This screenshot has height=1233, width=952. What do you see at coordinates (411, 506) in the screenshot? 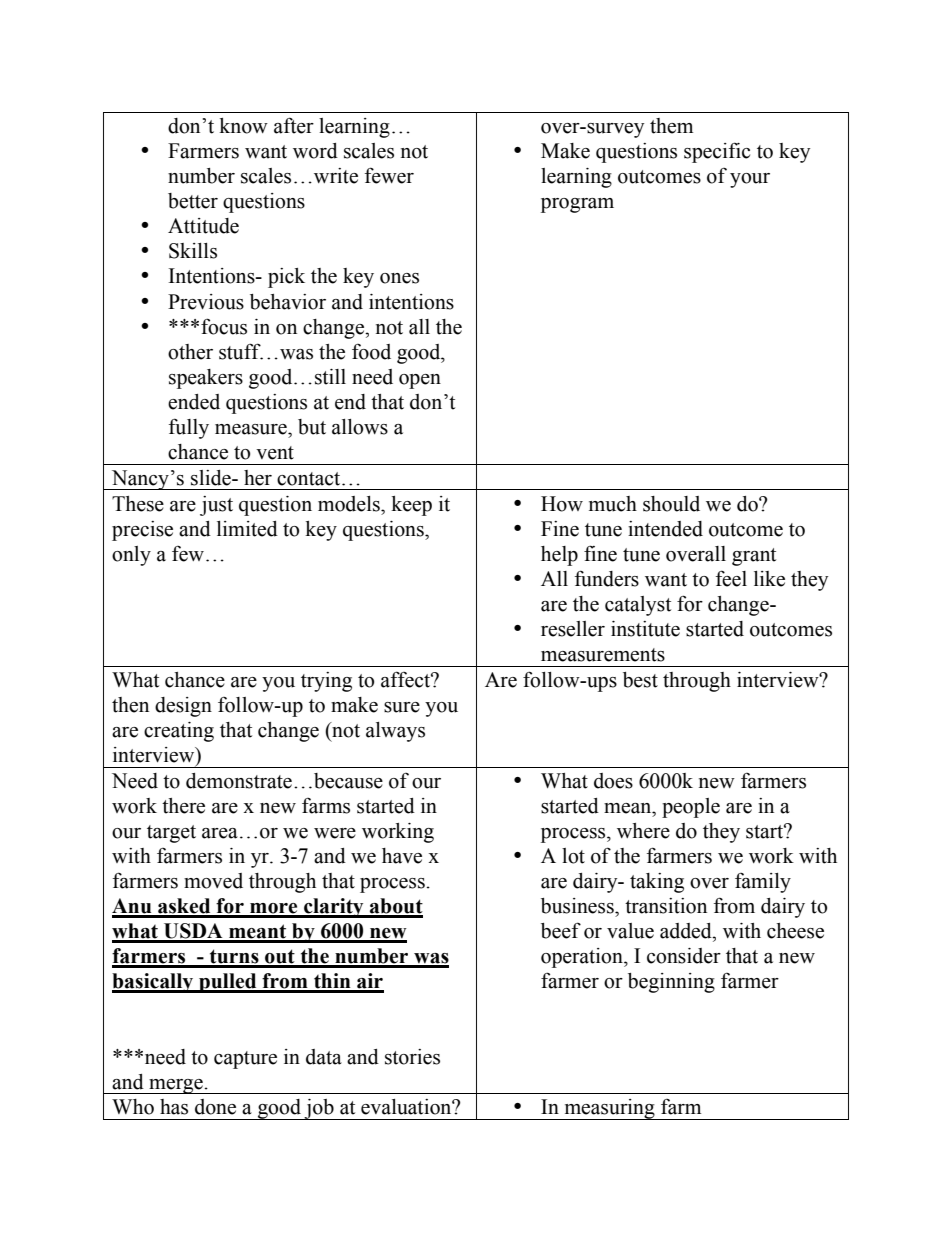
I see `keep` at bounding box center [411, 506].
